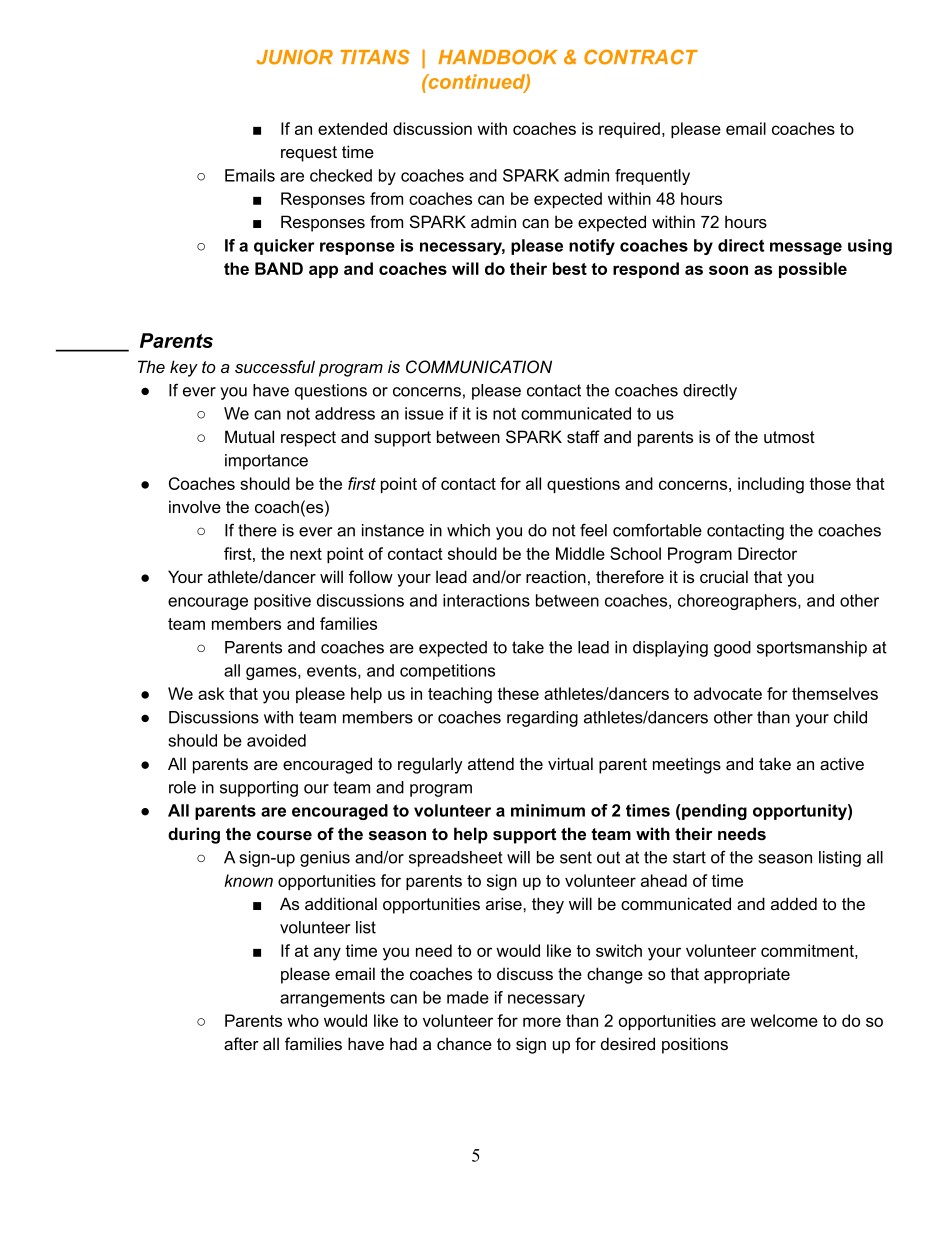 The image size is (952, 1233). Describe the element at coordinates (641, 57) in the screenshot. I see `CONTRACT` at that location.
